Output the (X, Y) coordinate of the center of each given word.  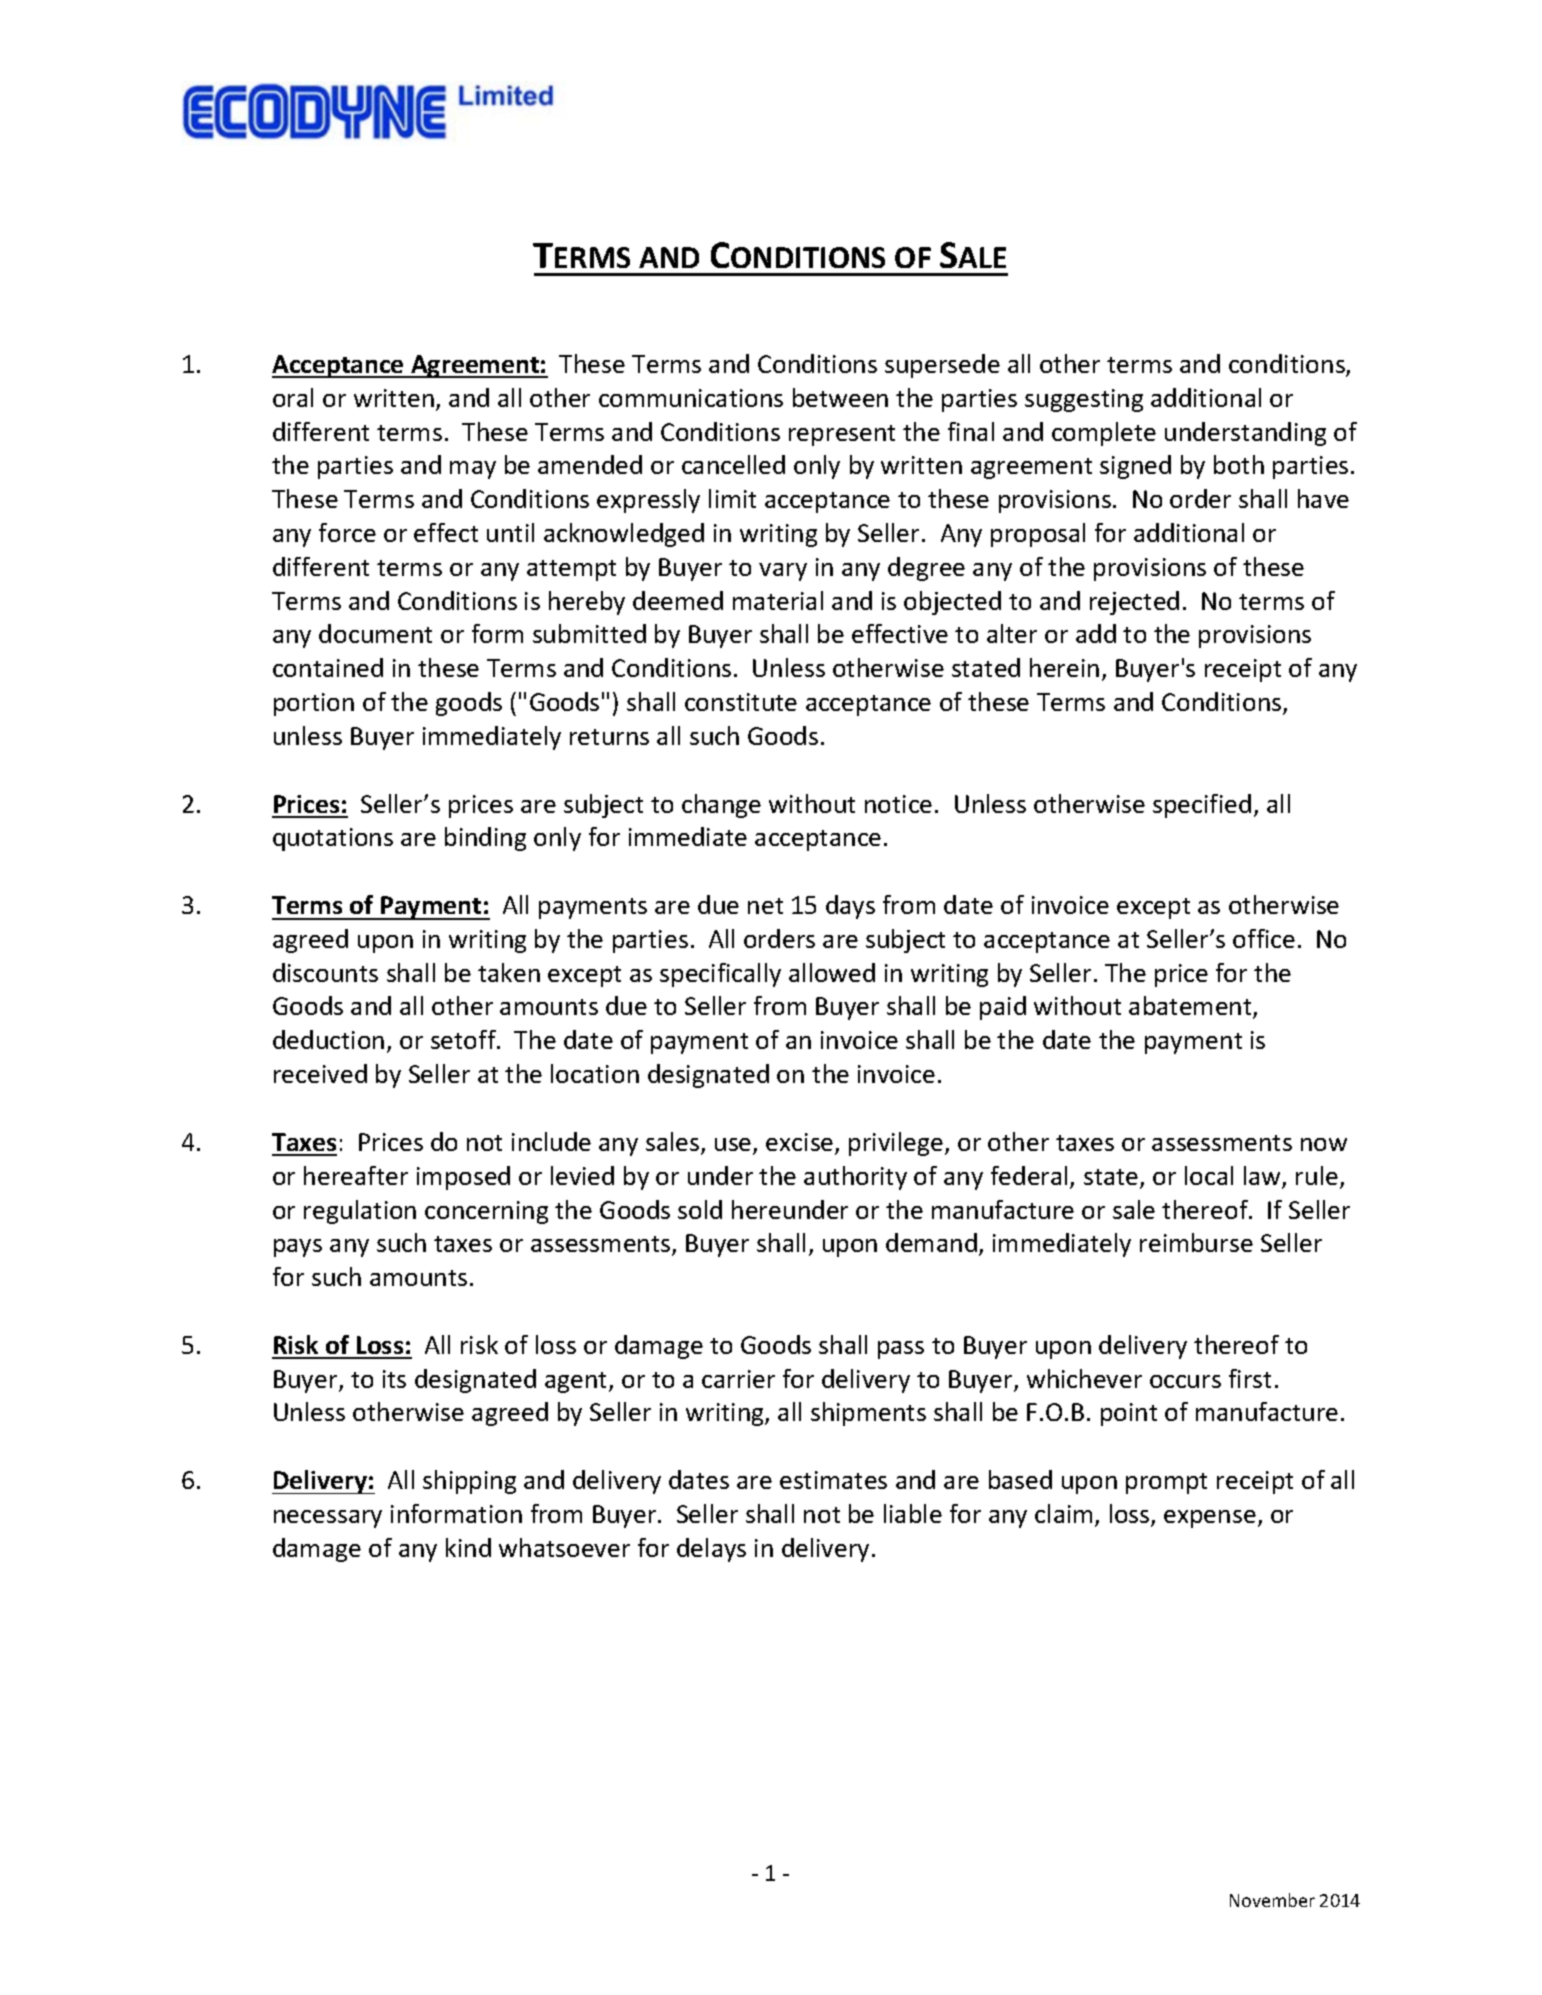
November (1272, 1900)
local (1209, 1175)
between (840, 397)
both (1239, 464)
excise (801, 1143)
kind (468, 1547)
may (473, 470)
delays (711, 1550)
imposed (463, 1178)
